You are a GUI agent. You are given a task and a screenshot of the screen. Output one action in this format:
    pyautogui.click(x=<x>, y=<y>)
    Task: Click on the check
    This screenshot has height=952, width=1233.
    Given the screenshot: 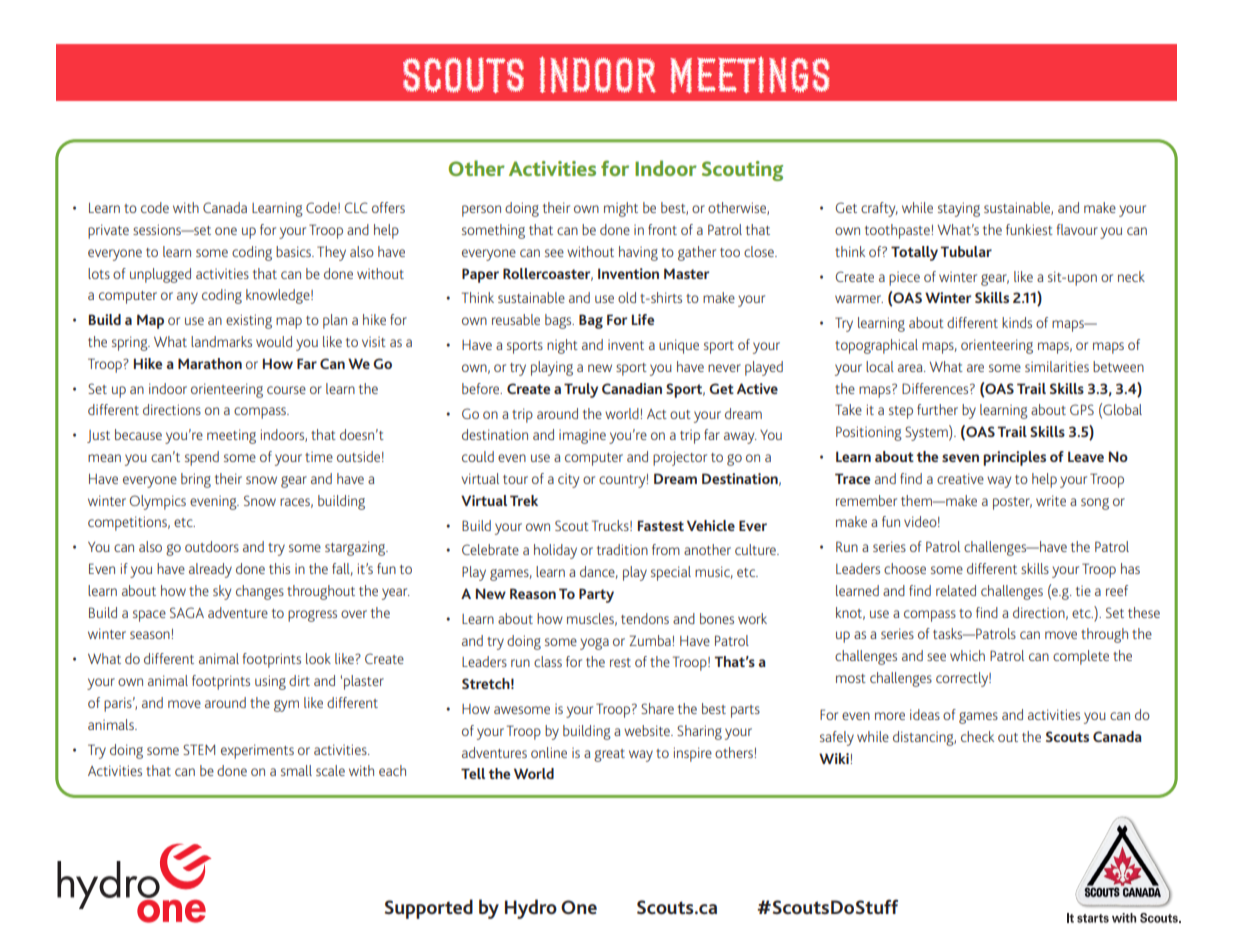 What is the action you would take?
    pyautogui.click(x=977, y=736)
